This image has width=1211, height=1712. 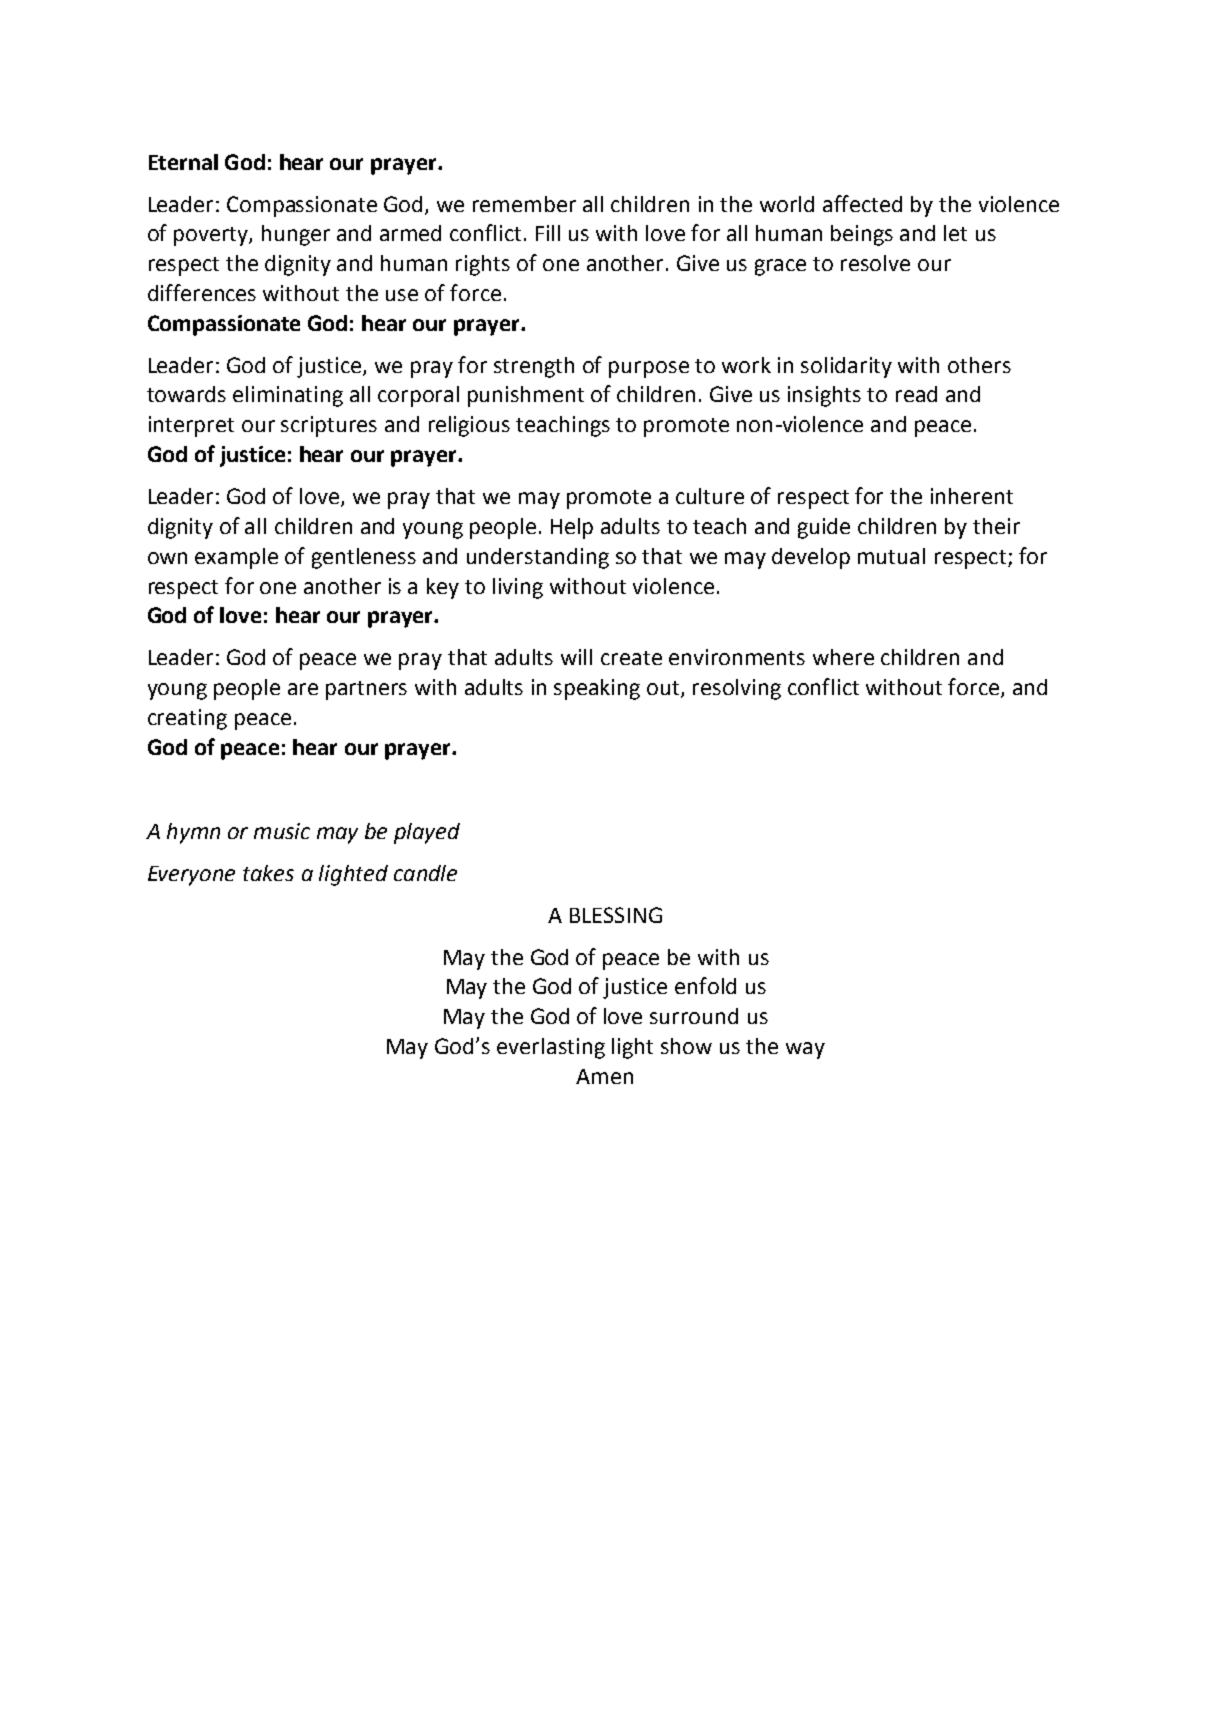 I want to click on music, so click(x=282, y=831).
